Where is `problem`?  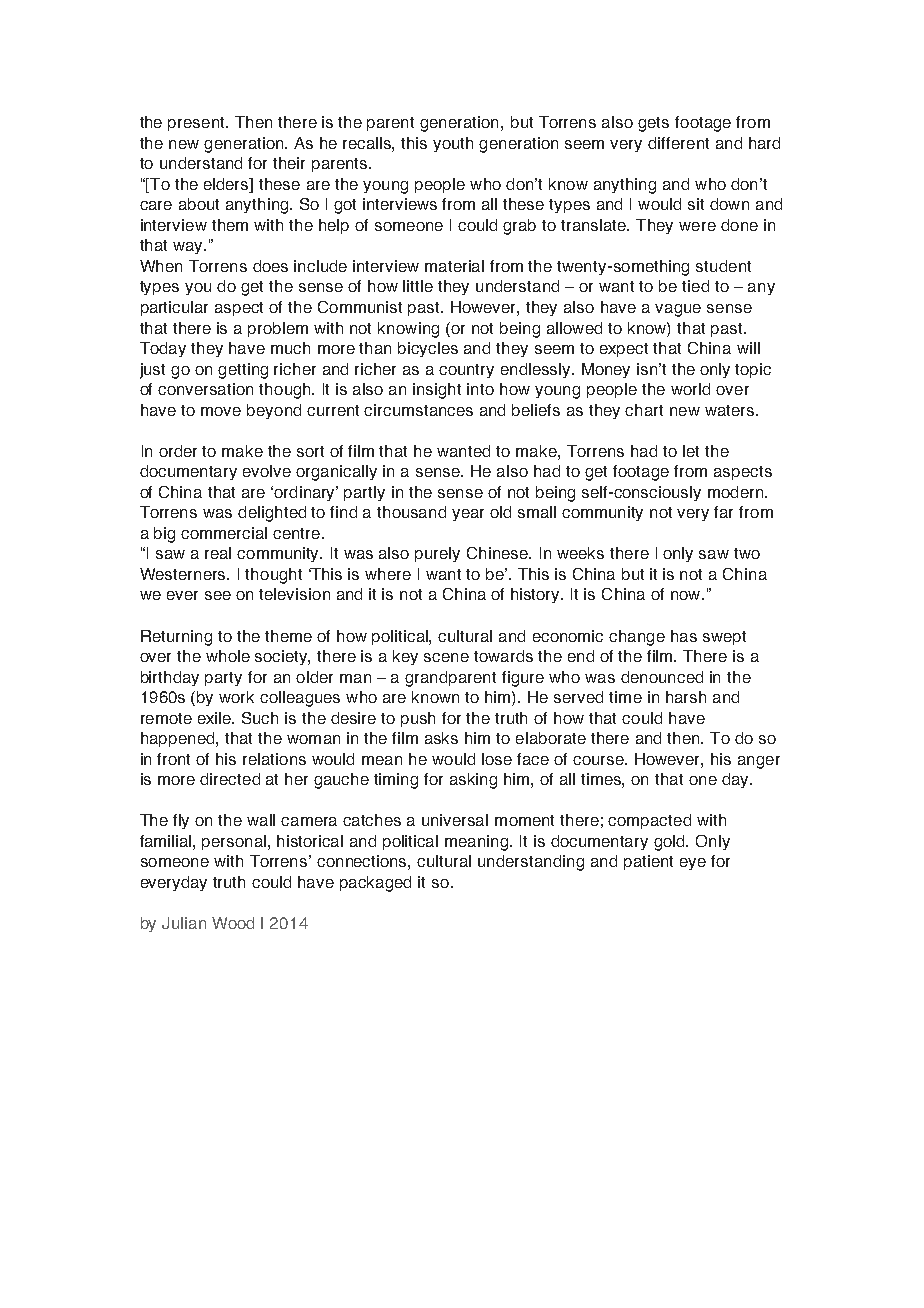
problem is located at coordinates (278, 329).
